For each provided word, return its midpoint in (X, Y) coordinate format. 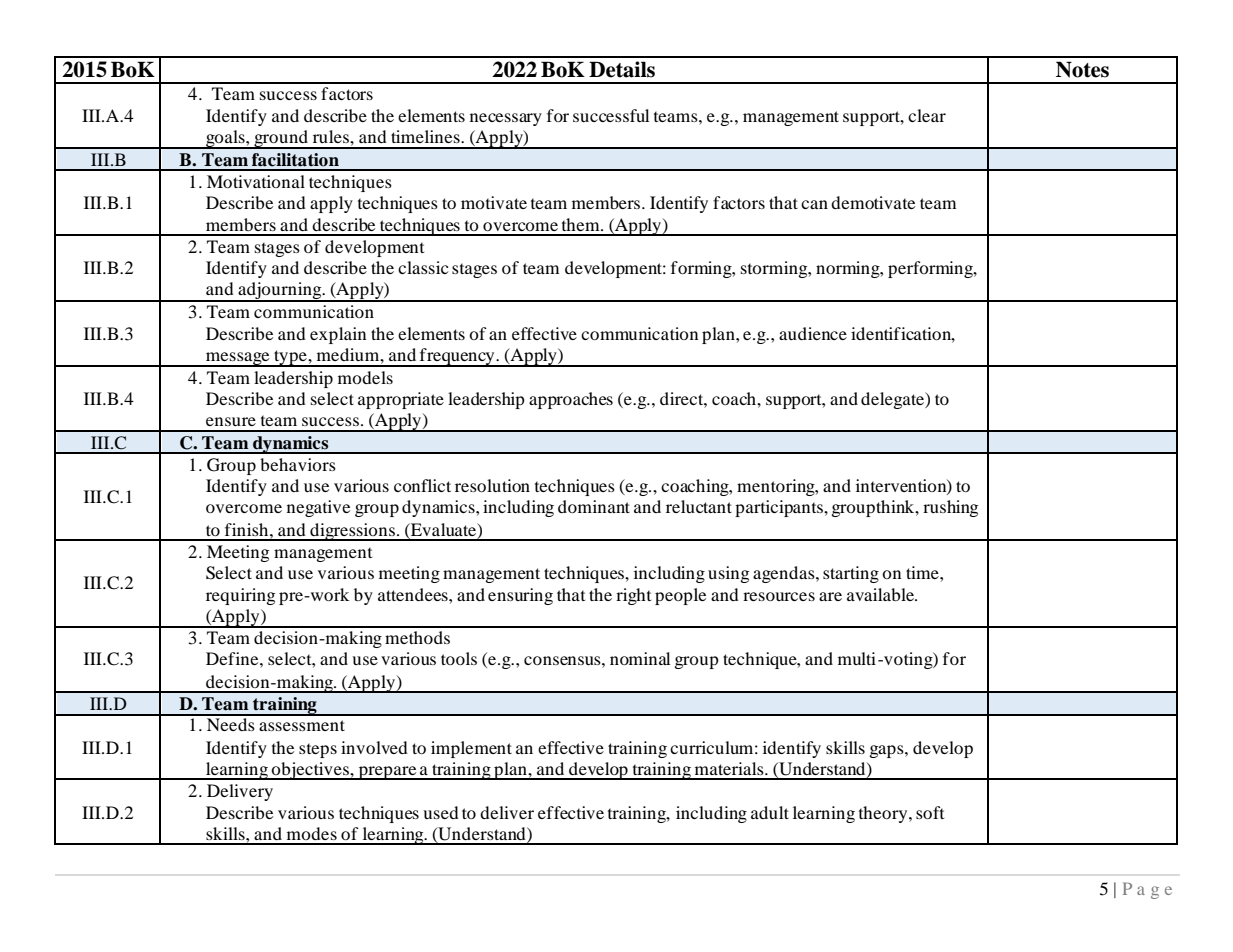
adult (770, 812)
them (582, 224)
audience (813, 333)
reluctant (699, 506)
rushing (950, 508)
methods (417, 637)
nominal (640, 658)
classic (423, 267)
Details (622, 69)
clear (927, 115)
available (882, 594)
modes (312, 833)
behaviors (298, 464)
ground (281, 139)
